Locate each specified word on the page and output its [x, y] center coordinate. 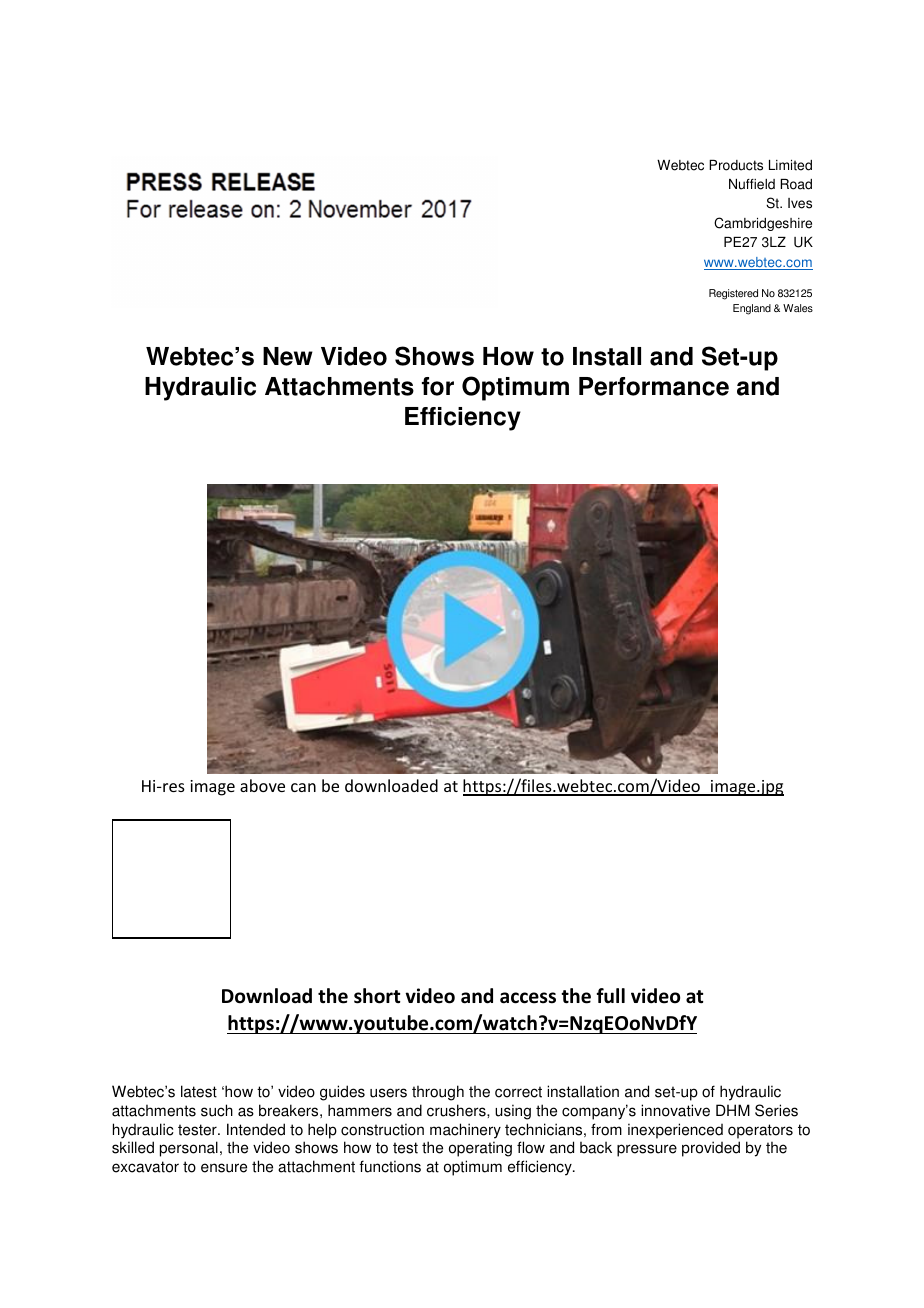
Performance [654, 386]
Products [736, 165]
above [262, 785]
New [288, 356]
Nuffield [752, 184]
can [303, 787]
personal [189, 1149]
